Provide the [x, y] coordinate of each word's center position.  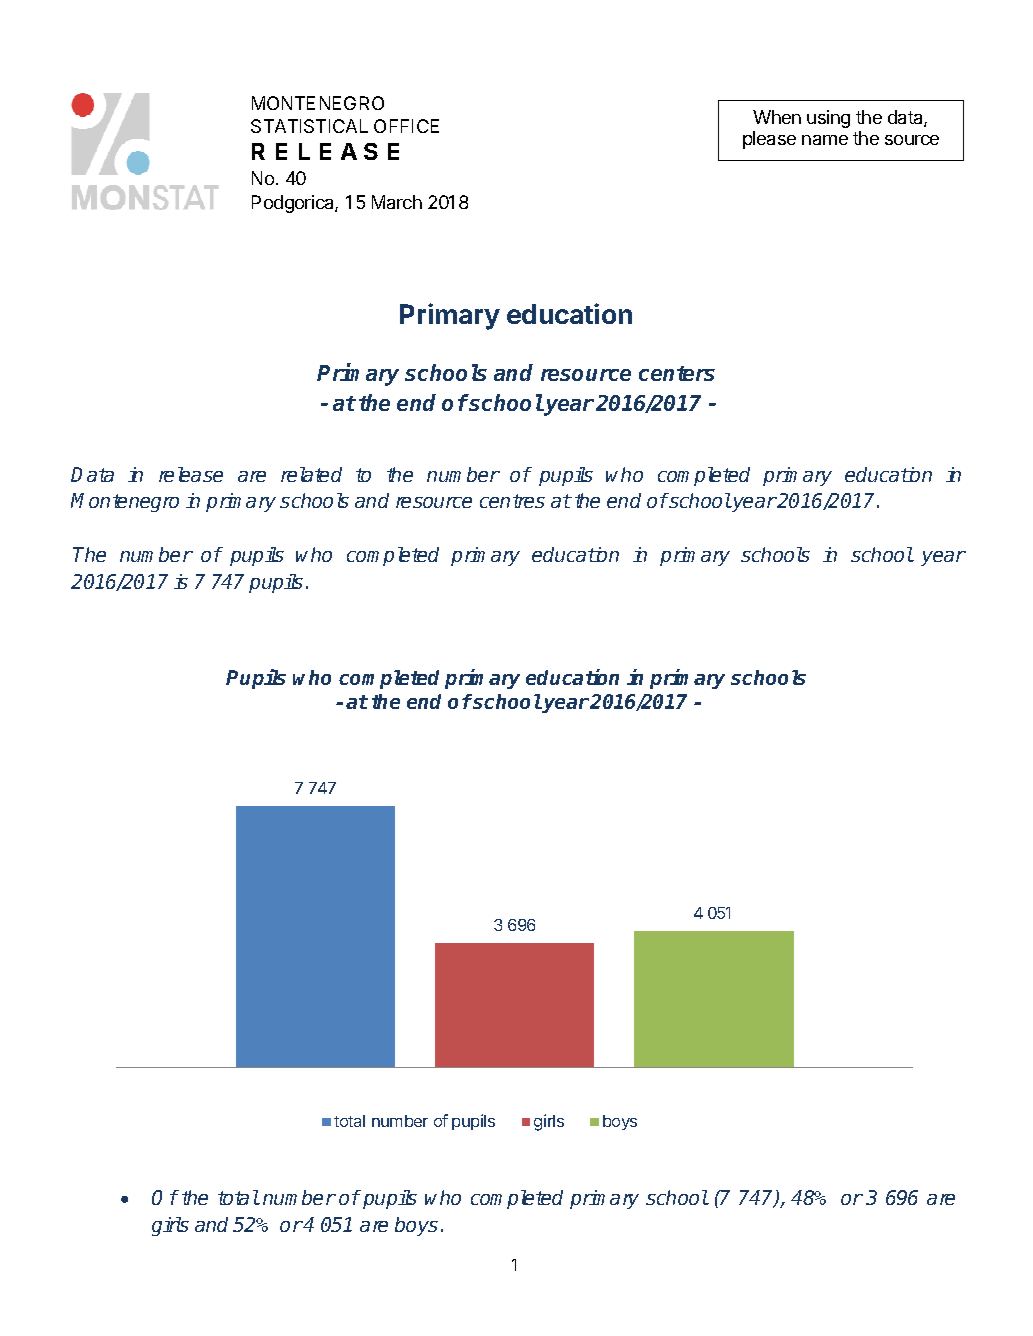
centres [512, 501]
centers [677, 373]
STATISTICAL [309, 126]
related [311, 474]
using [828, 119]
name [825, 140]
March [397, 202]
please [769, 140]
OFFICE [406, 126]
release [191, 474]
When [777, 117]
